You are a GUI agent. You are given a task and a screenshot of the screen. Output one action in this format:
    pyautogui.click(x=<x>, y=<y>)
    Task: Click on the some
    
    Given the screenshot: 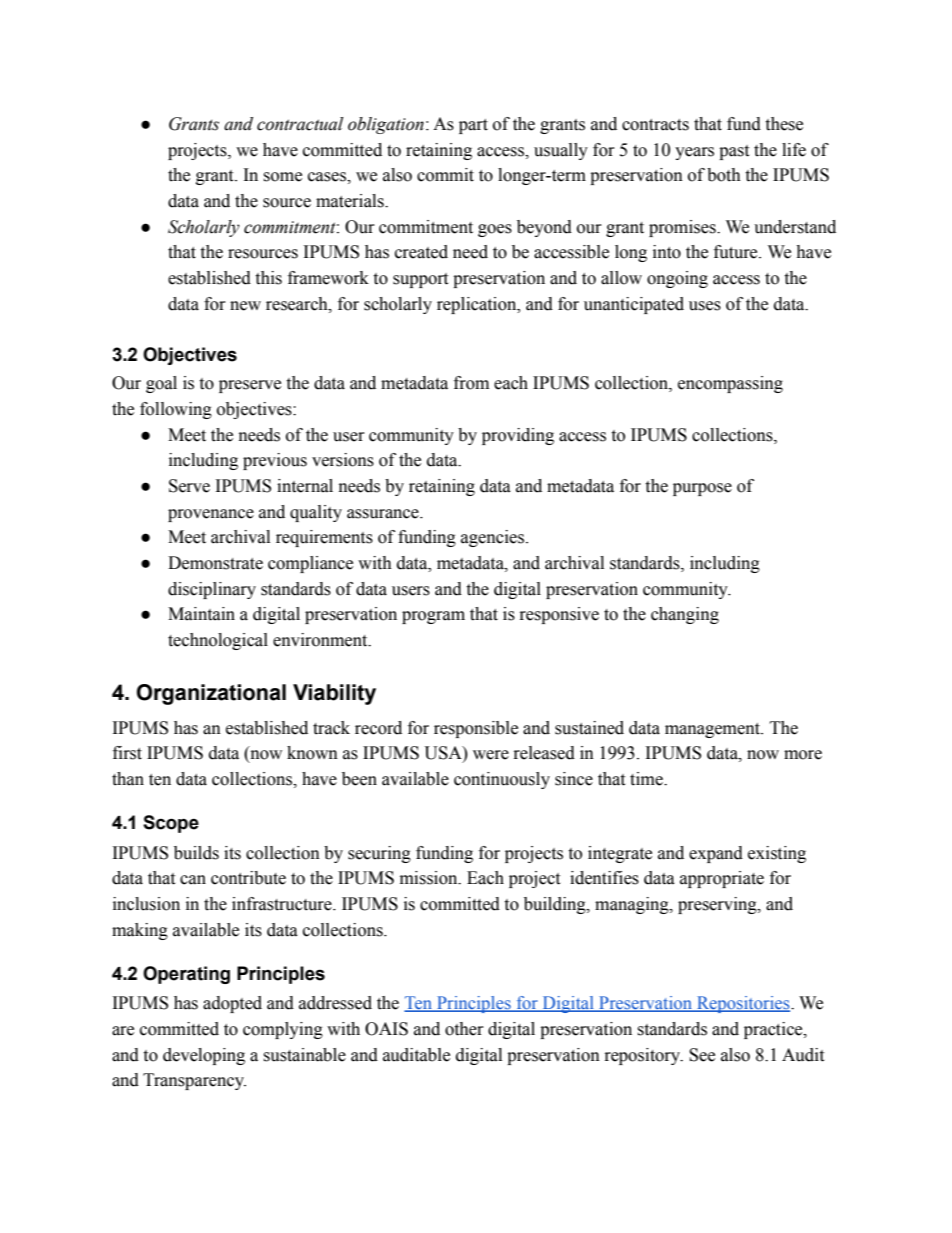 What is the action you would take?
    pyautogui.click(x=282, y=177)
